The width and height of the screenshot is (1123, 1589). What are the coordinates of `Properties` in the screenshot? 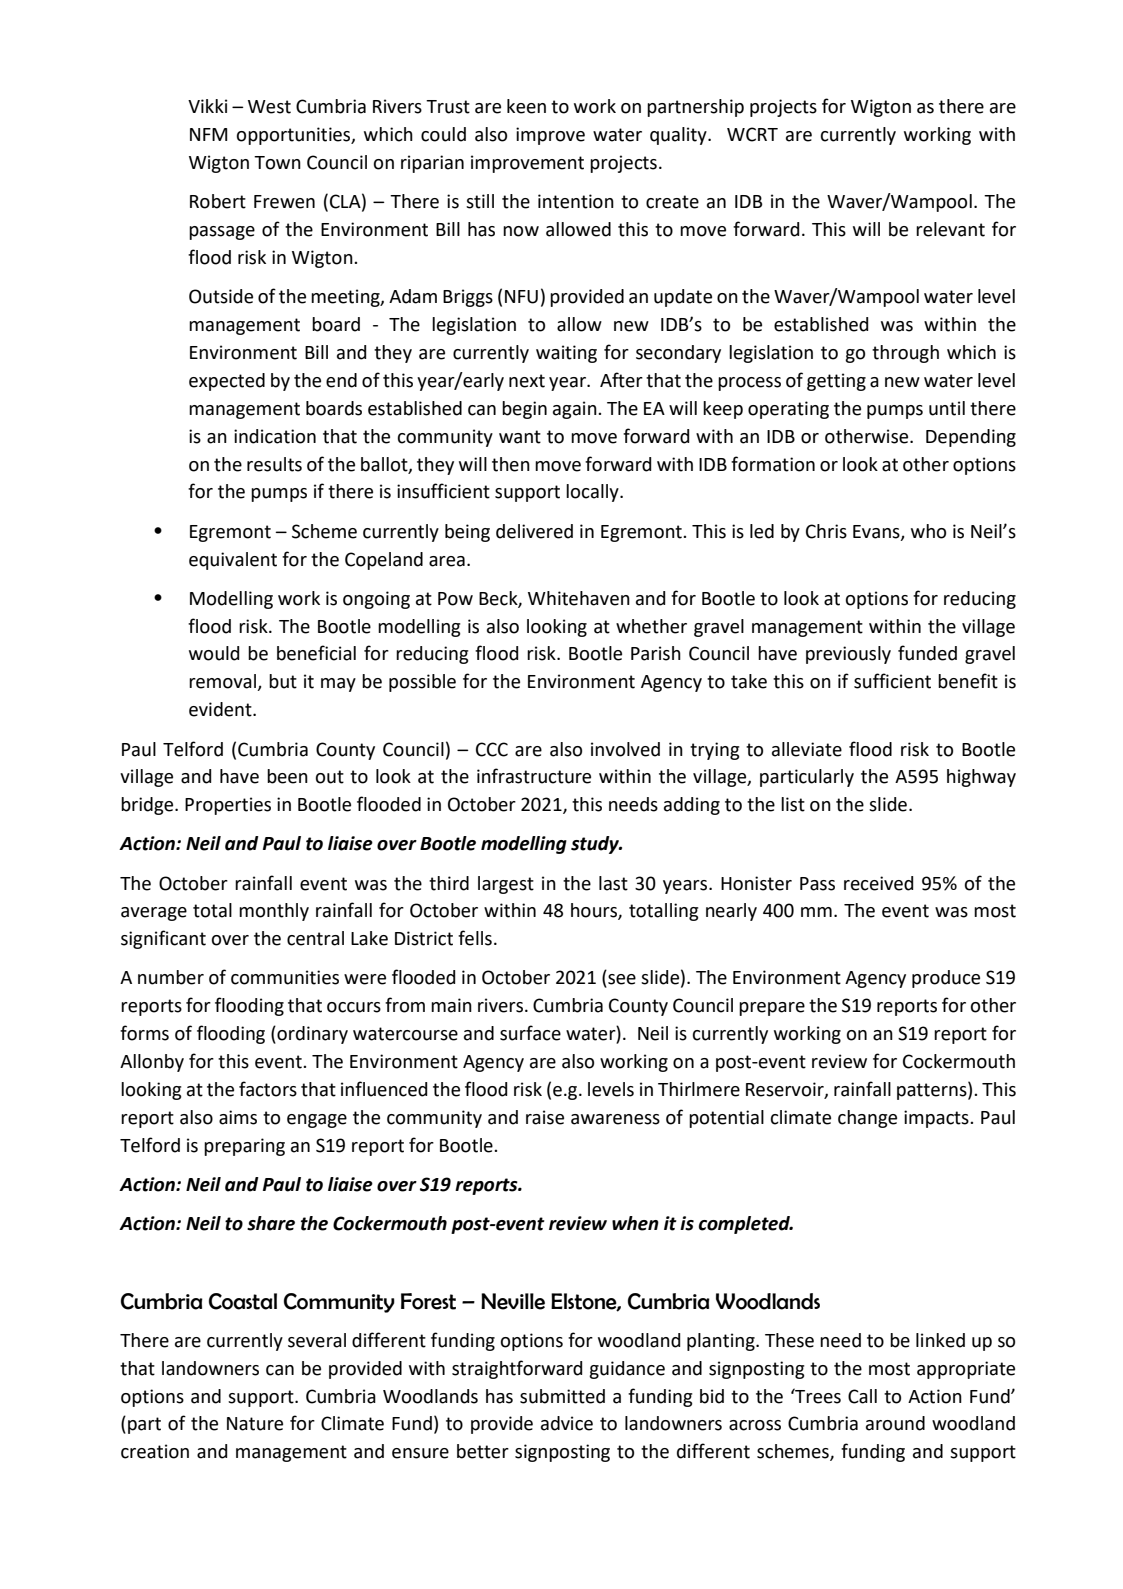 It's located at (228, 806).
